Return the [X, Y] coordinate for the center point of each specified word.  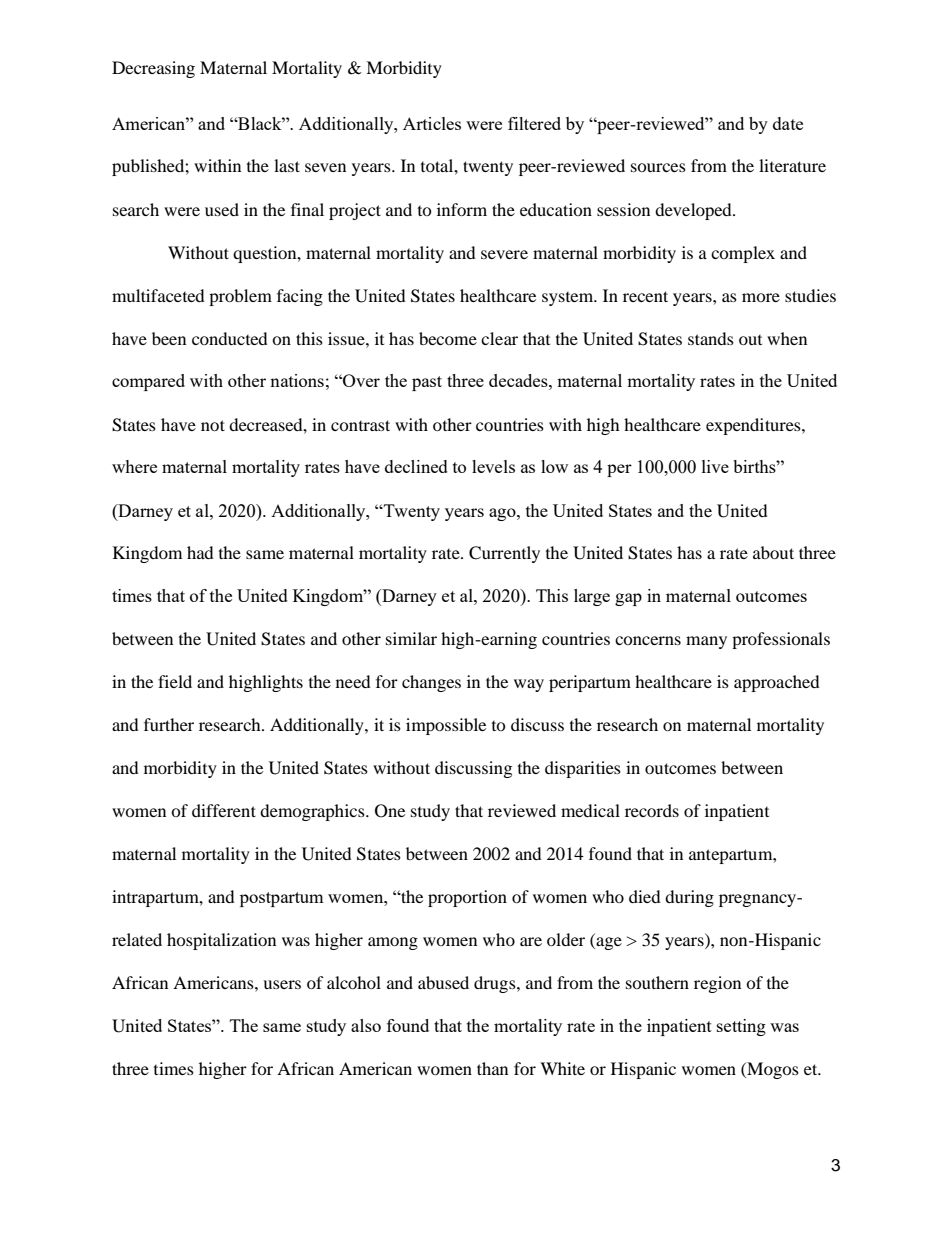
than [492, 1068]
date [788, 123]
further [169, 724]
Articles [432, 123]
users [282, 984]
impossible [446, 726]
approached [777, 683]
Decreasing [153, 69]
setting [741, 1027]
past [427, 383]
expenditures [754, 426]
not [213, 425]
